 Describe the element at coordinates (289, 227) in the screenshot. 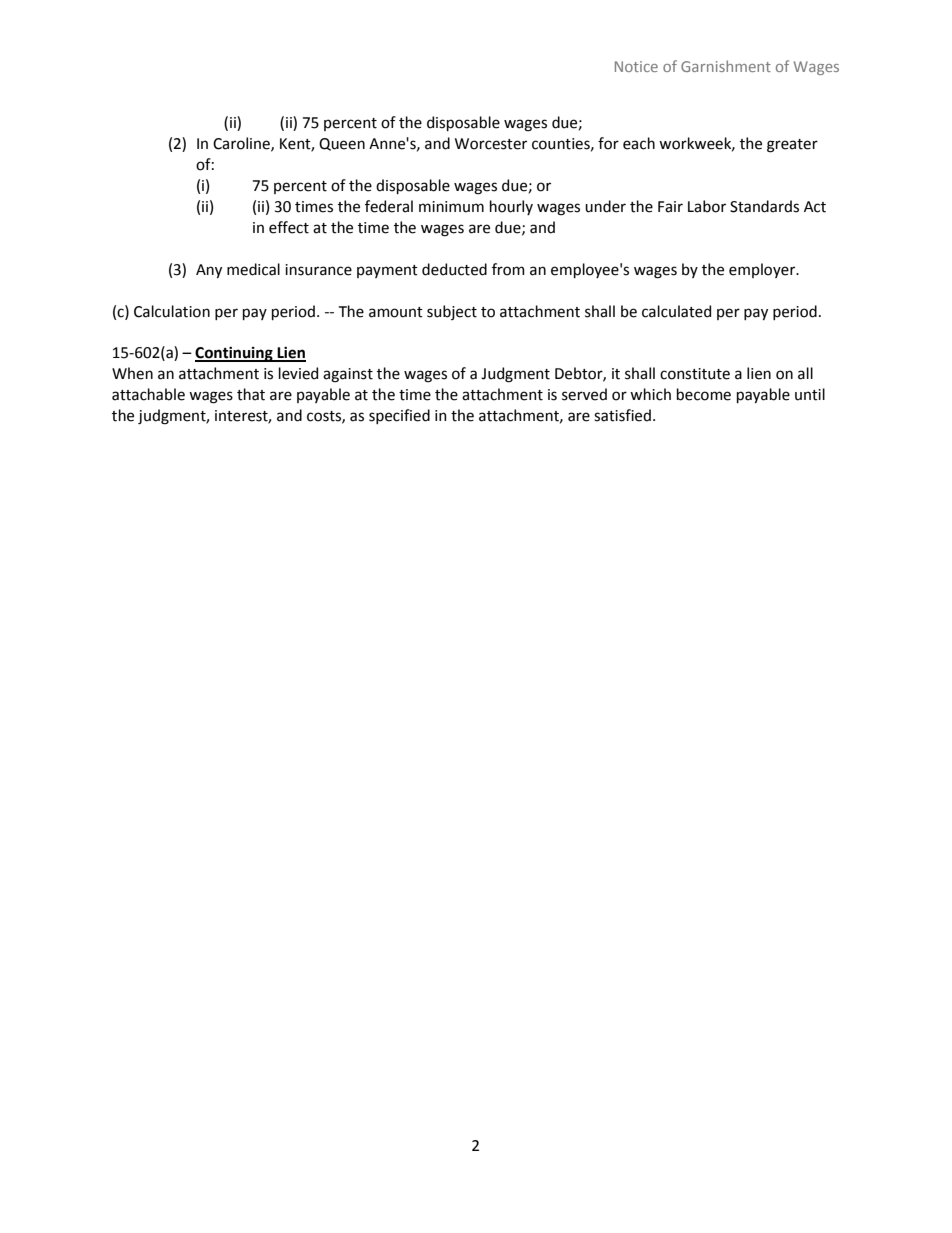

I see `effect` at that location.
